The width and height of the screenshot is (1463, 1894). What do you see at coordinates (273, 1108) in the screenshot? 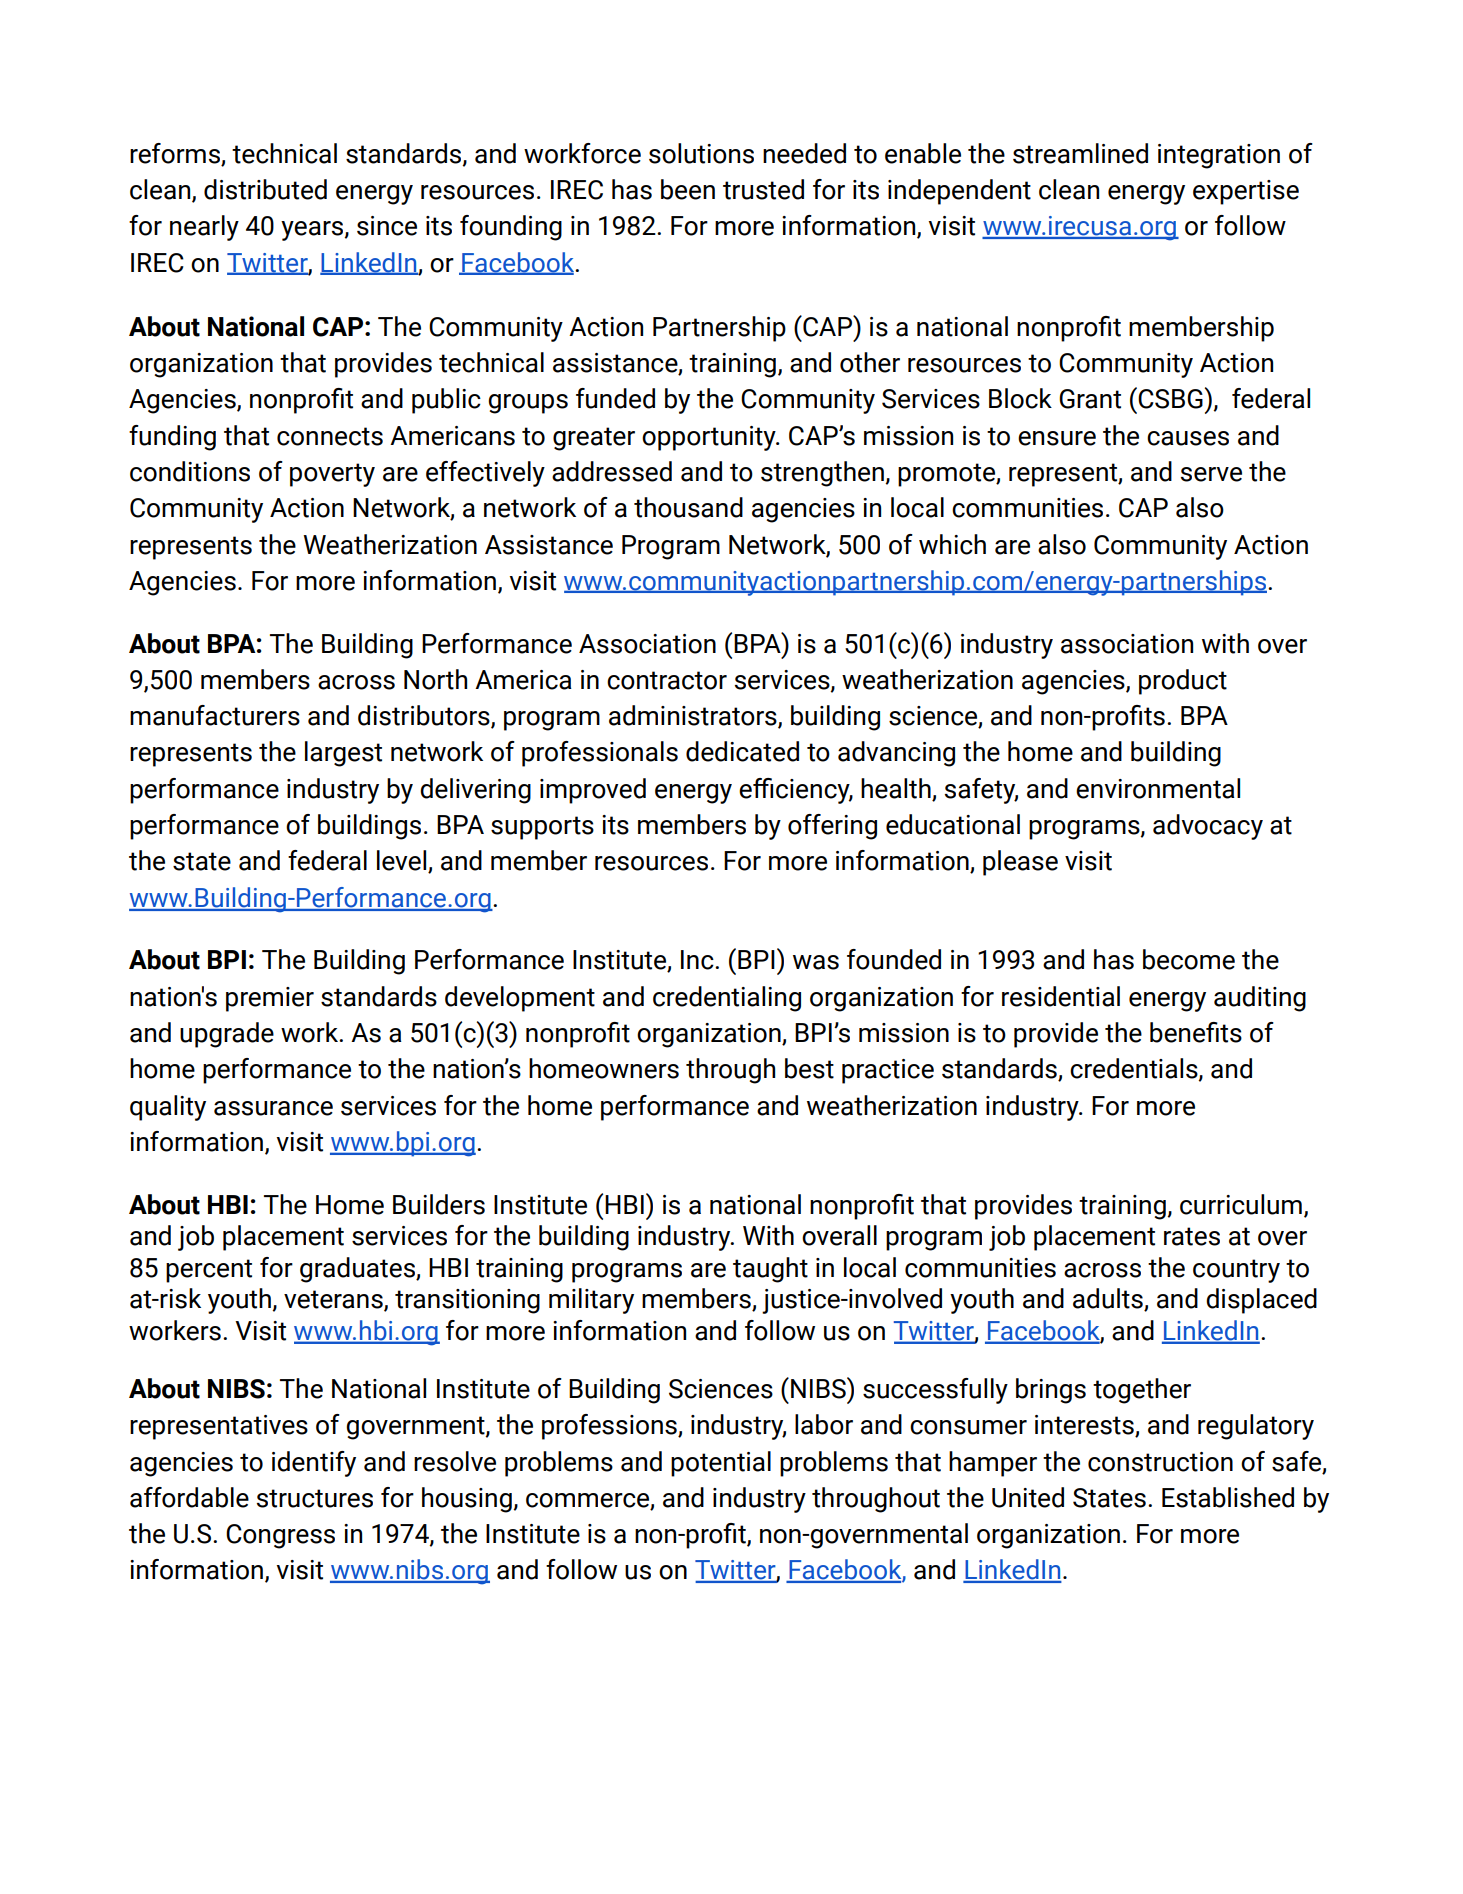
I see `assurance` at bounding box center [273, 1108].
